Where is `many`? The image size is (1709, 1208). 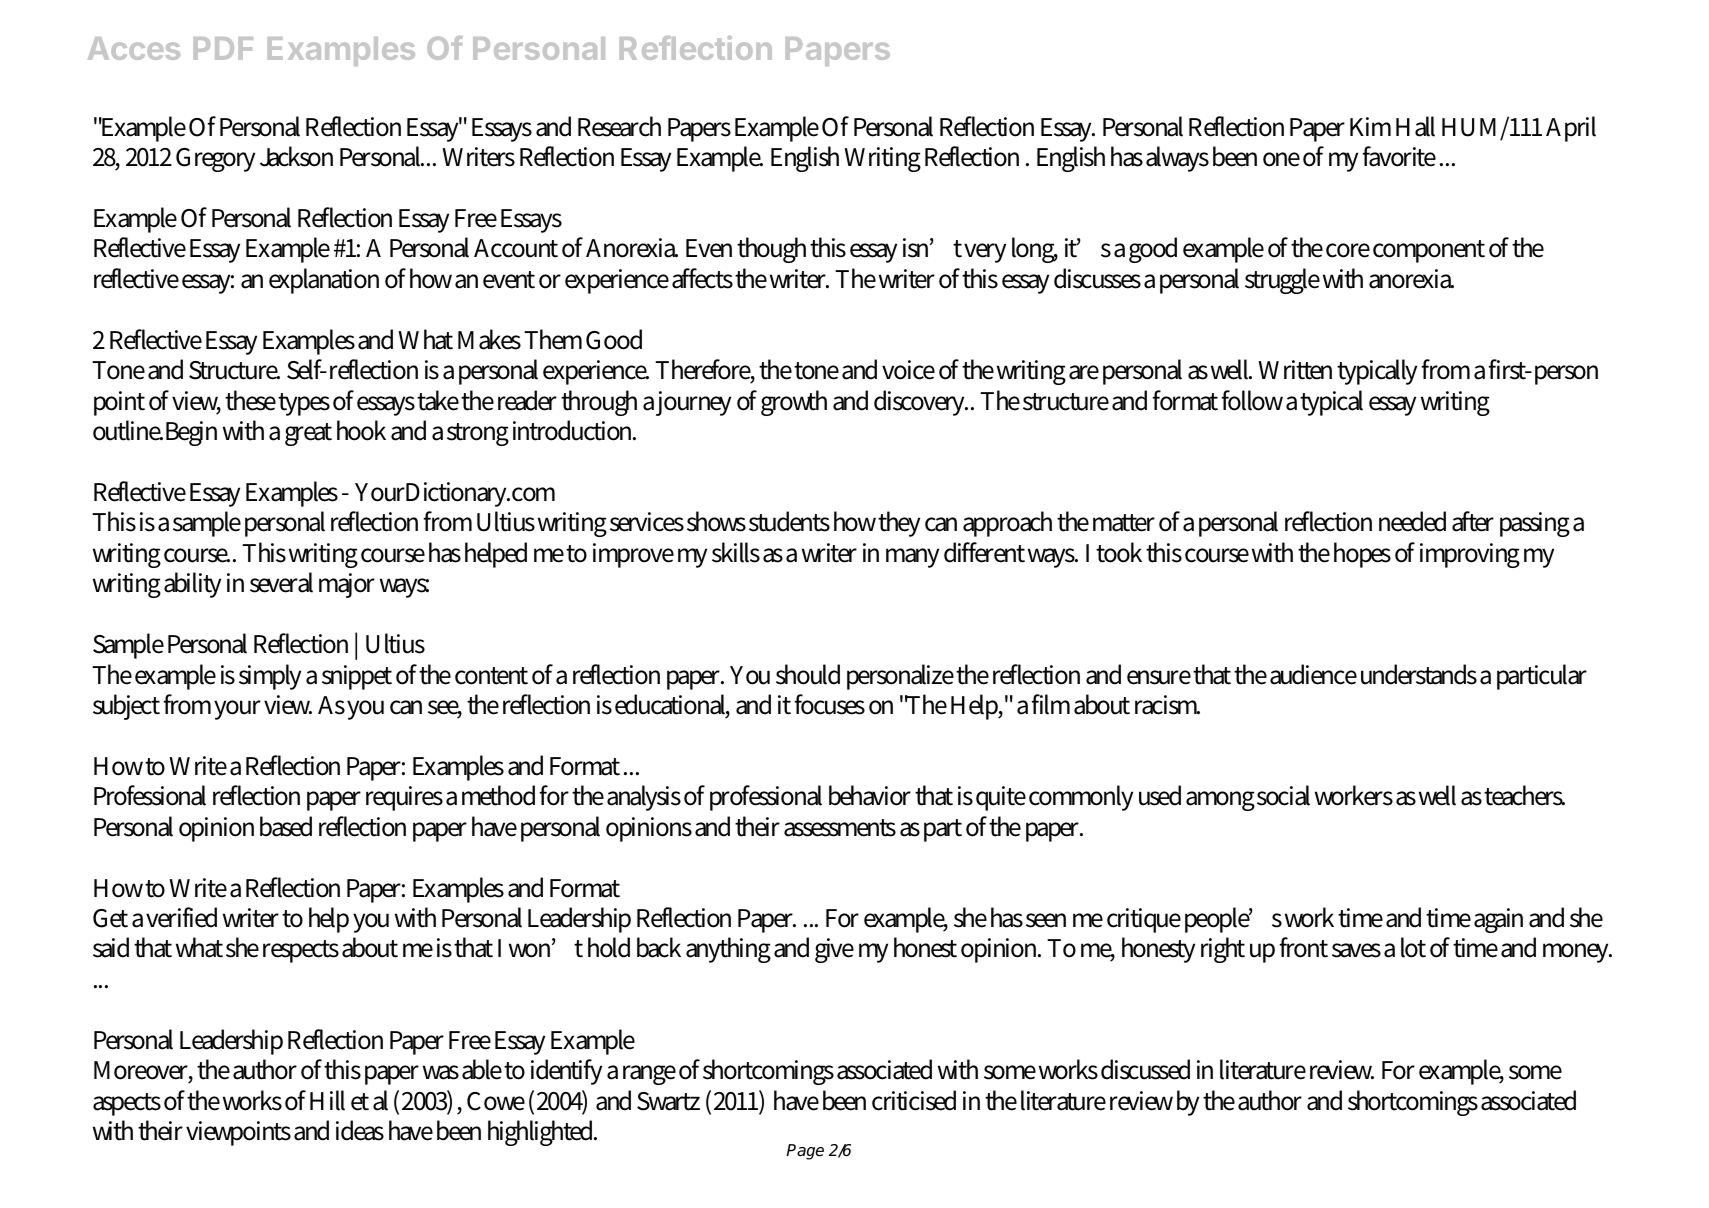
many is located at coordinates (912, 558).
